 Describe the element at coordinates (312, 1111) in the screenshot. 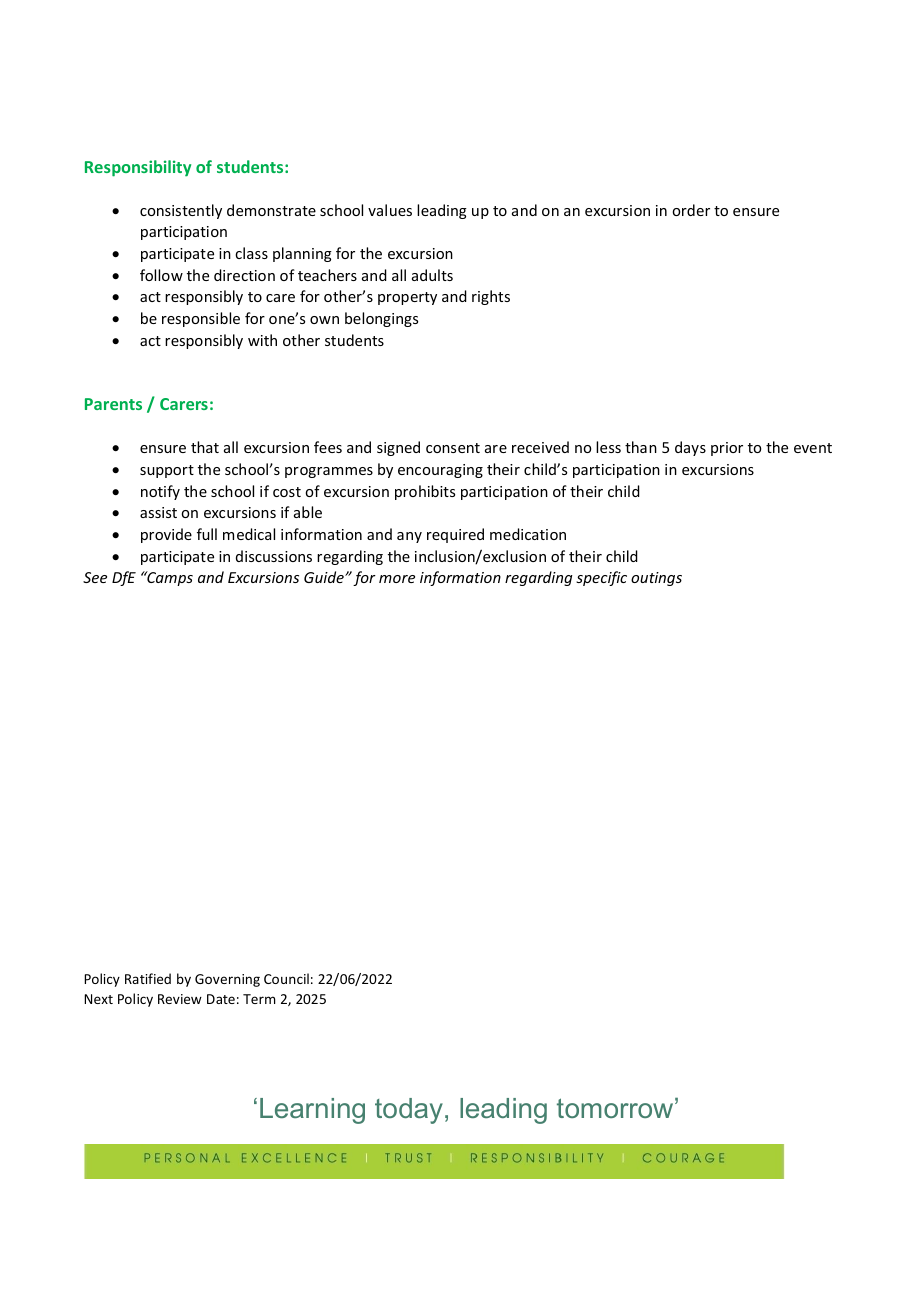

I see `Learning` at that location.
